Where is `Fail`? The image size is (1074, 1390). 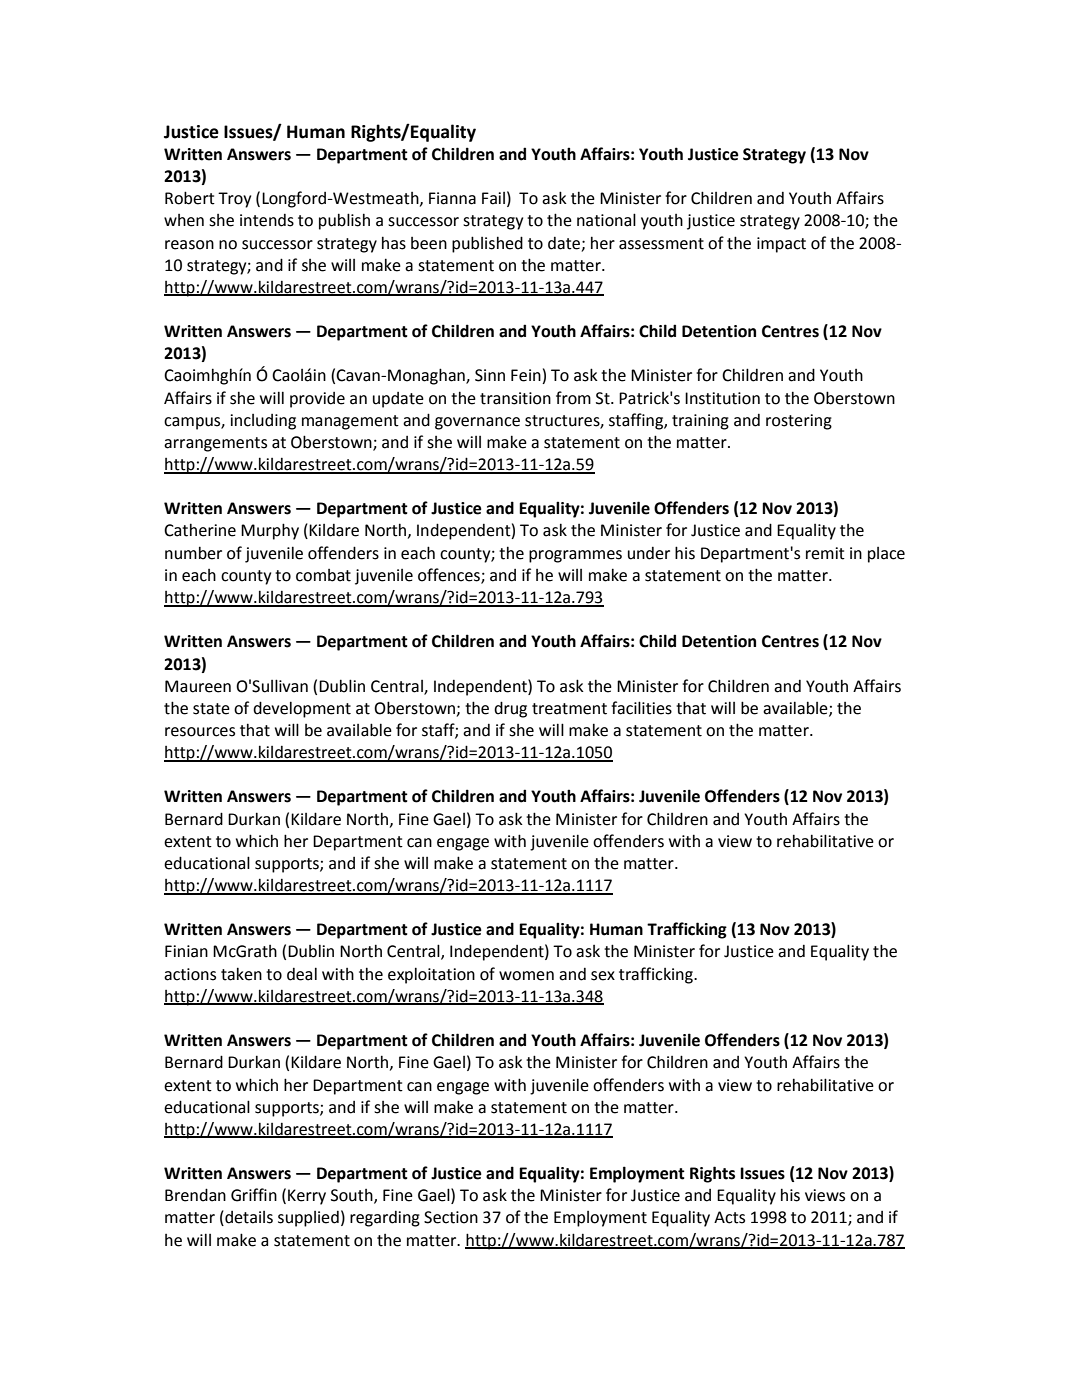
Fail is located at coordinates (493, 198).
